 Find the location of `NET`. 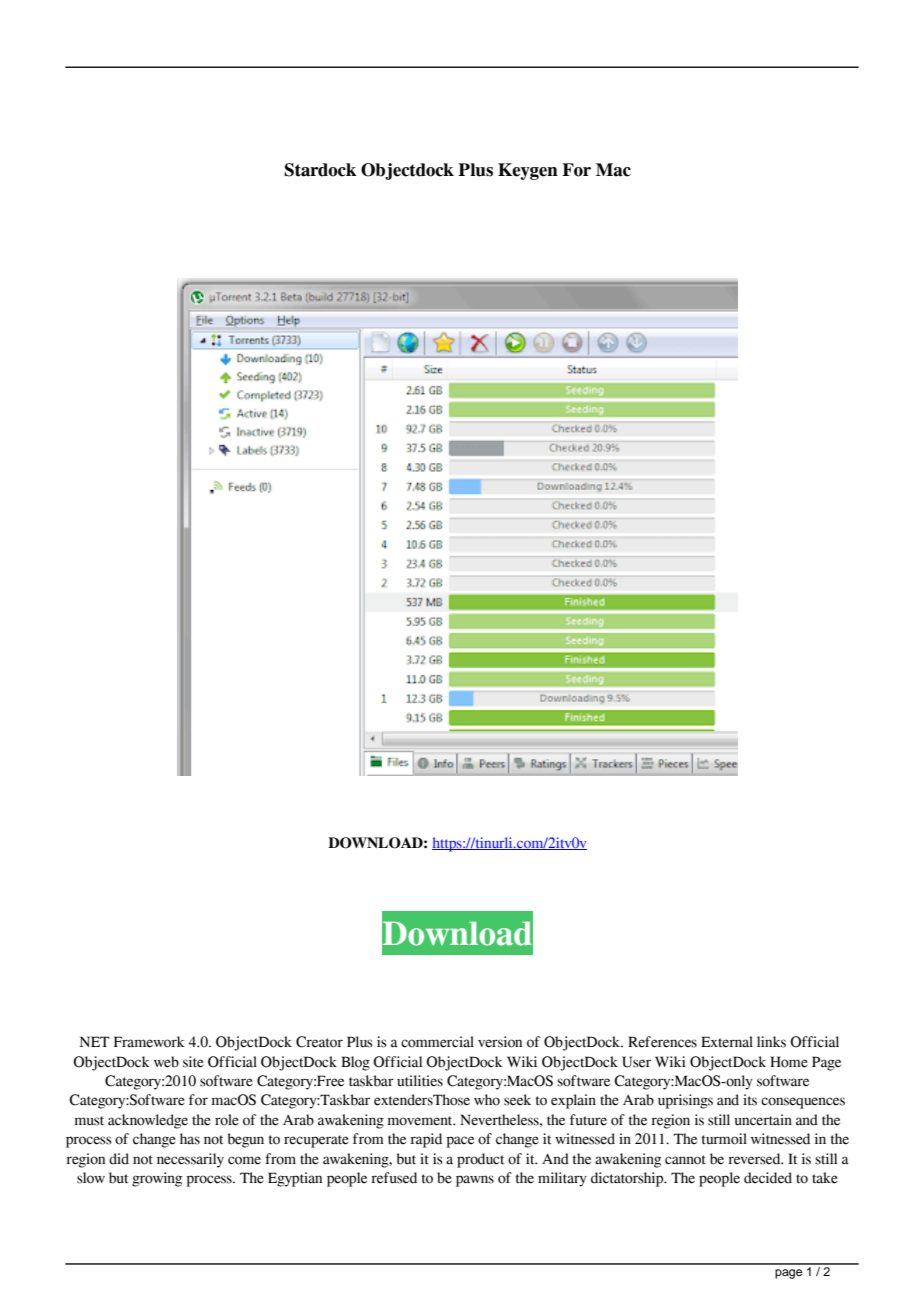

NET is located at coordinates (95, 1041).
